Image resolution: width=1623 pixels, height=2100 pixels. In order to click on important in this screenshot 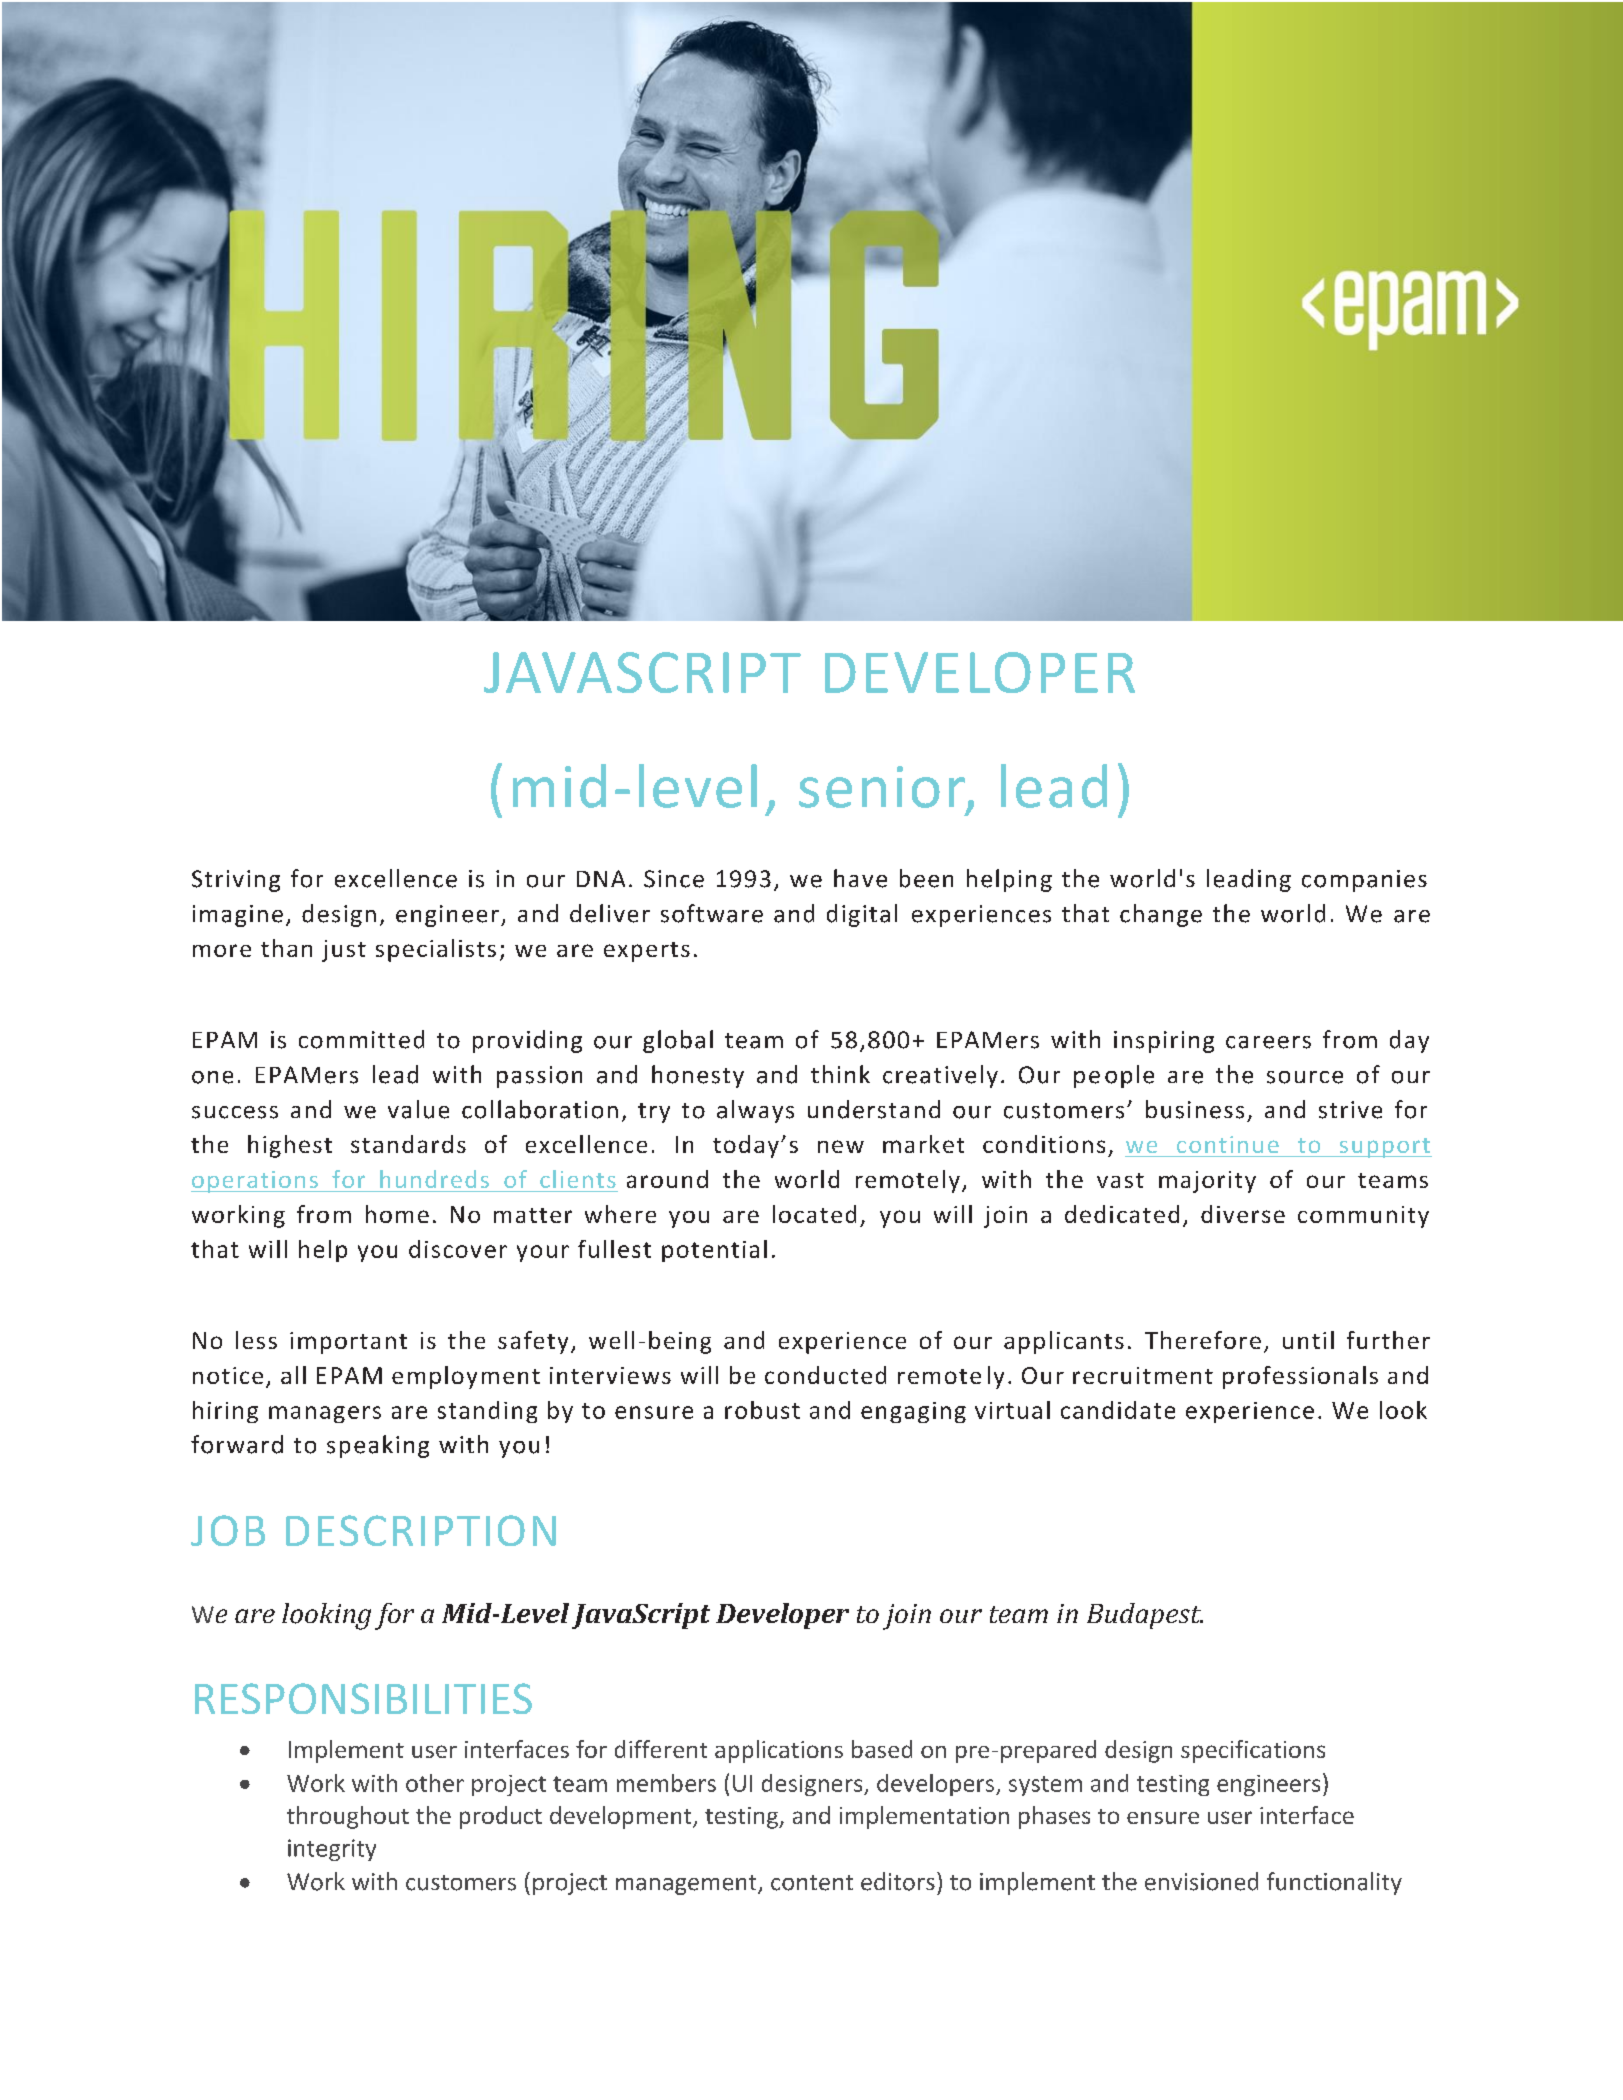, I will do `click(348, 1343)`.
